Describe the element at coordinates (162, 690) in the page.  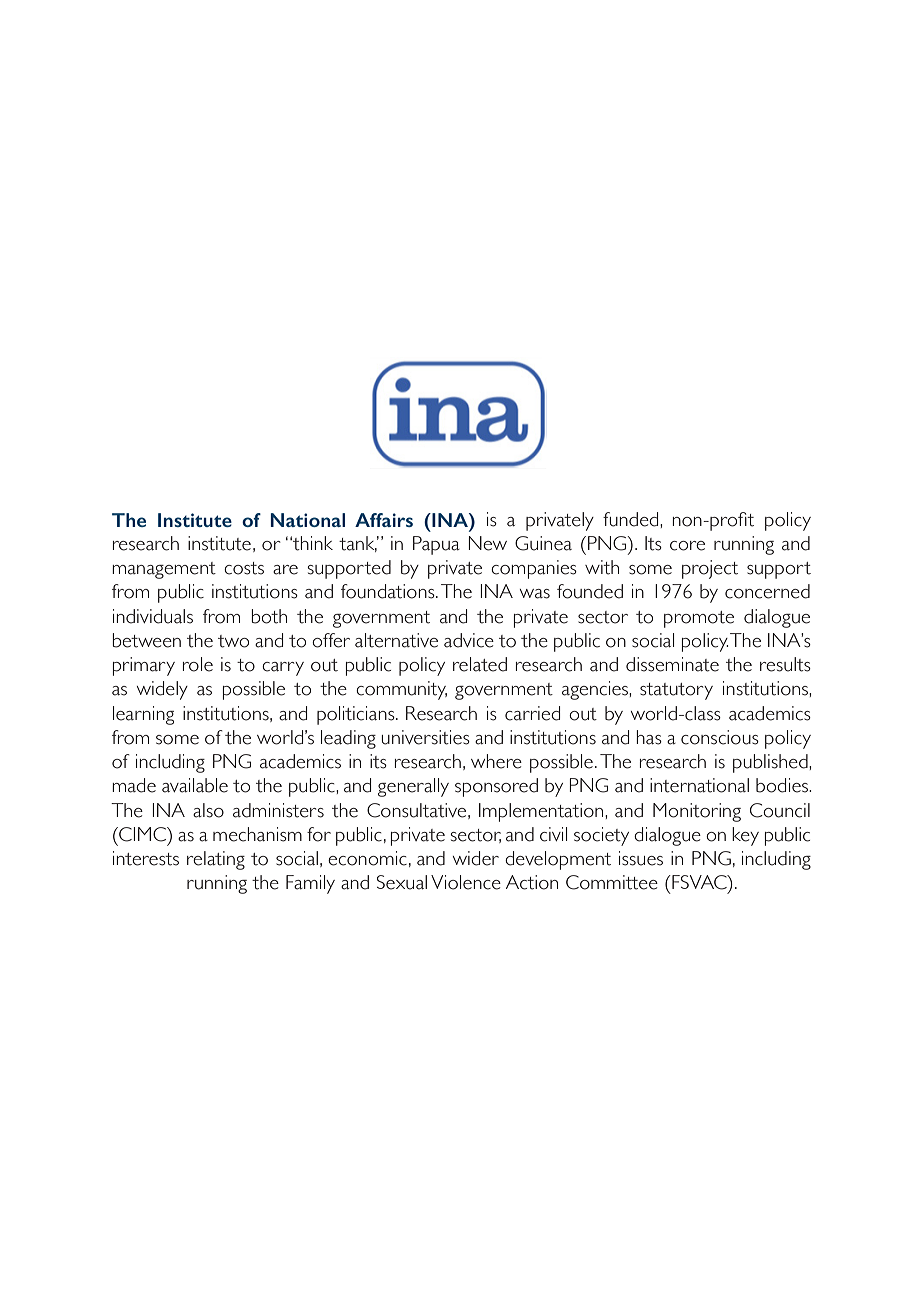
I see `widely` at that location.
